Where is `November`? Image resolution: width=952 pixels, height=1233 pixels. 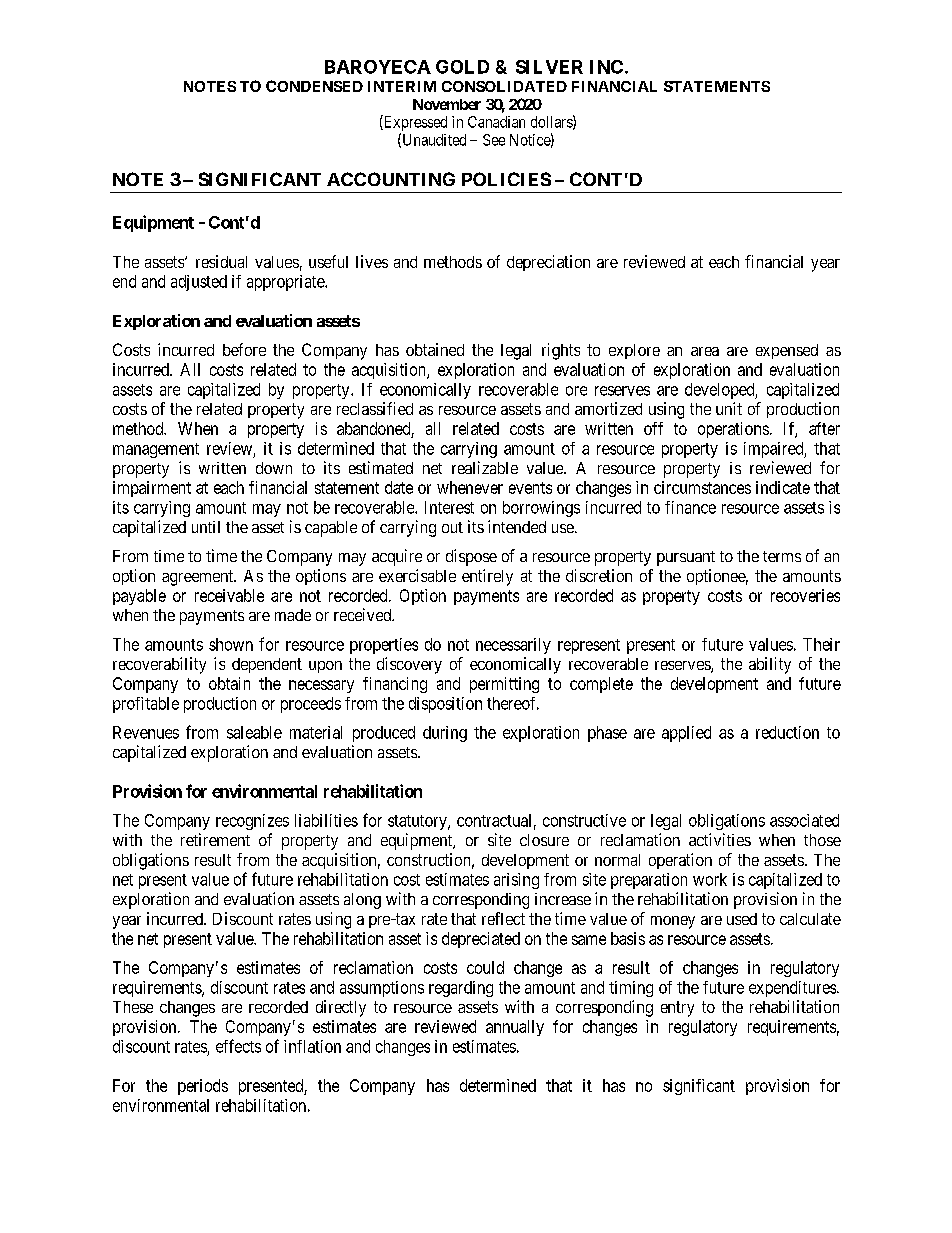
November is located at coordinates (447, 104).
